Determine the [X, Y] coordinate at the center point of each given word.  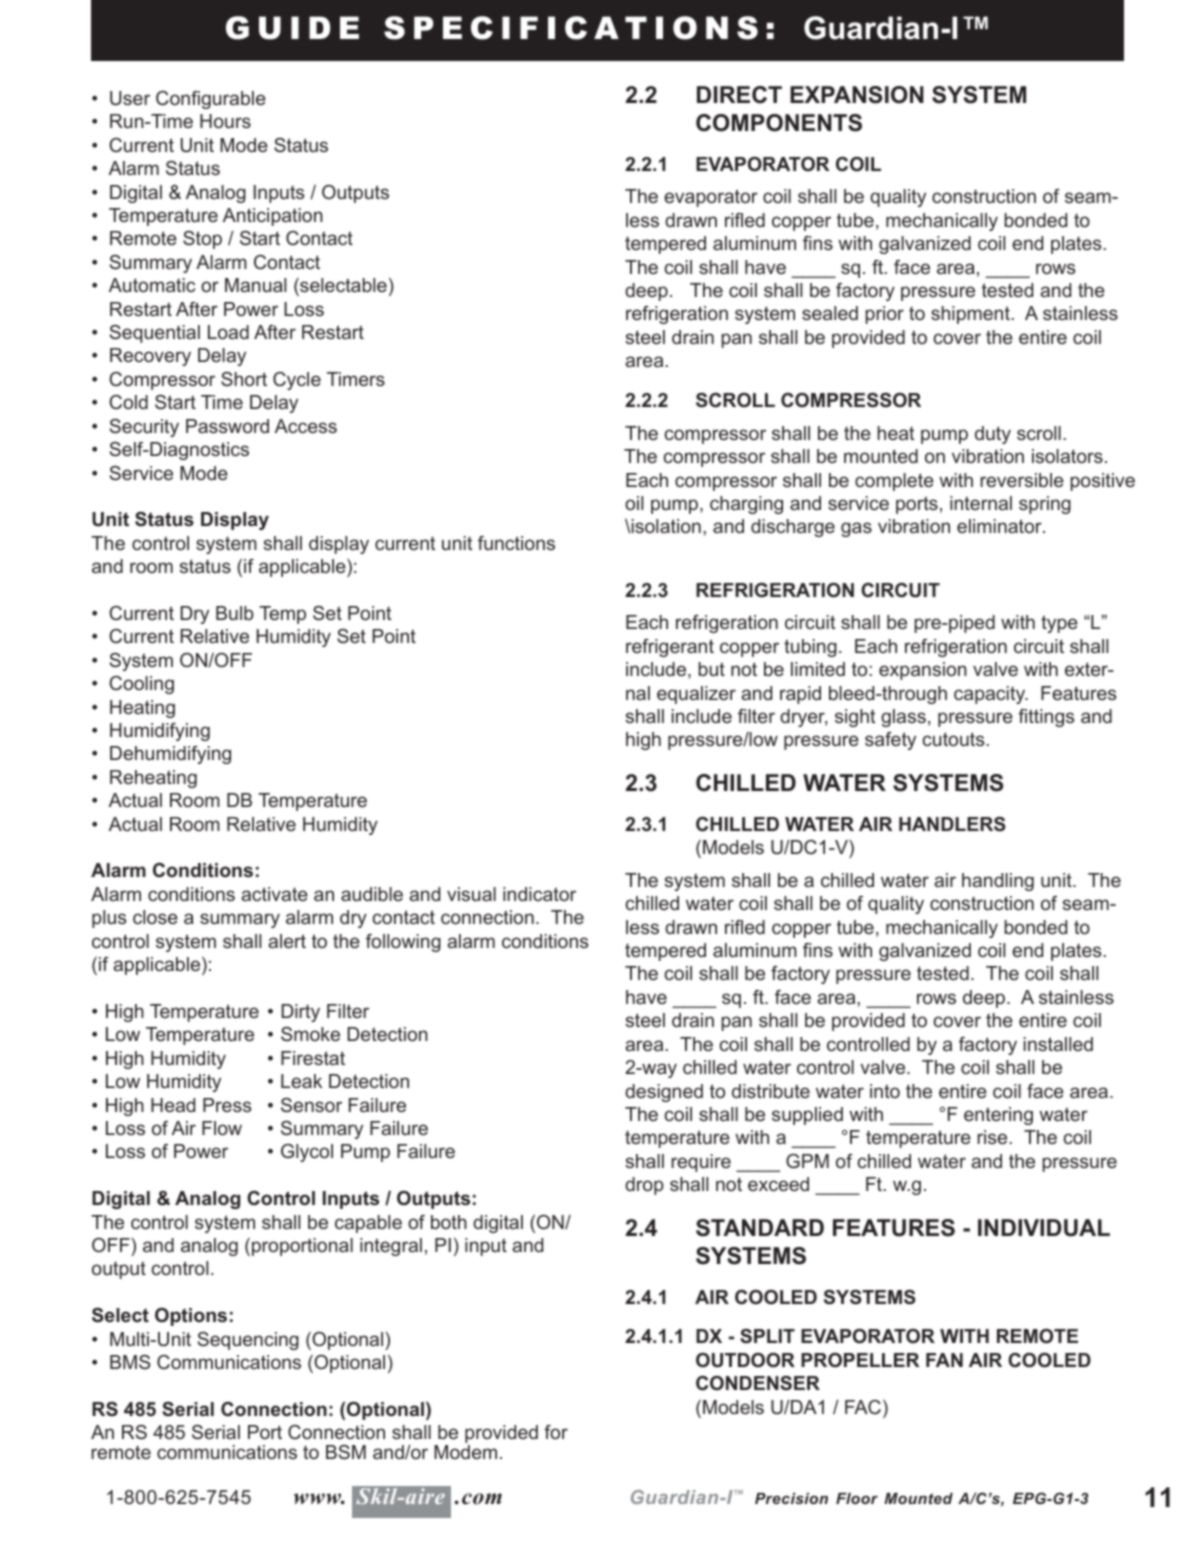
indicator [539, 894]
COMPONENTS [779, 123]
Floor [857, 1498]
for [556, 1432]
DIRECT [739, 95]
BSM [346, 1452]
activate [274, 894]
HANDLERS [952, 824]
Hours [225, 121]
